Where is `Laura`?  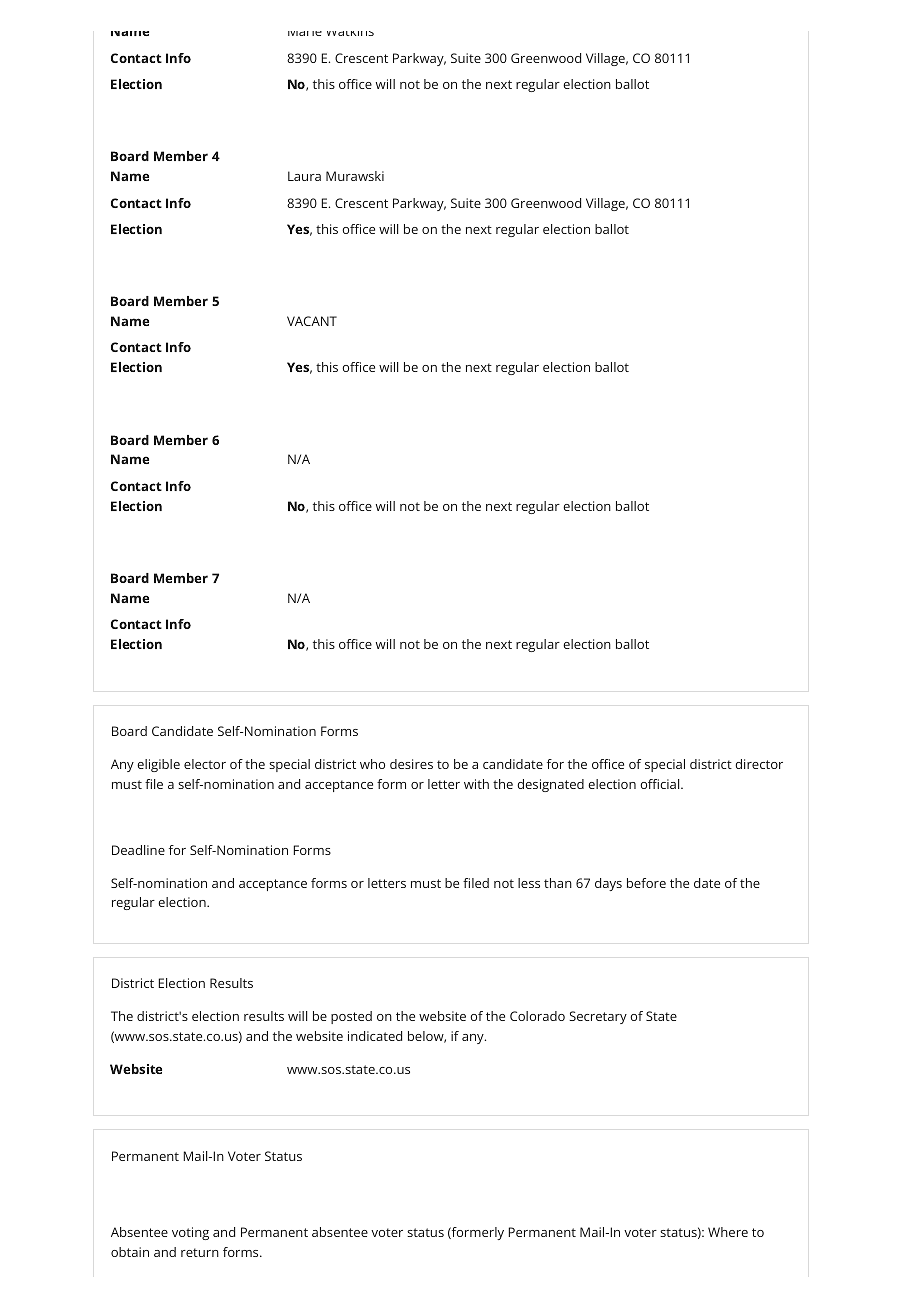
Laura is located at coordinates (304, 176).
